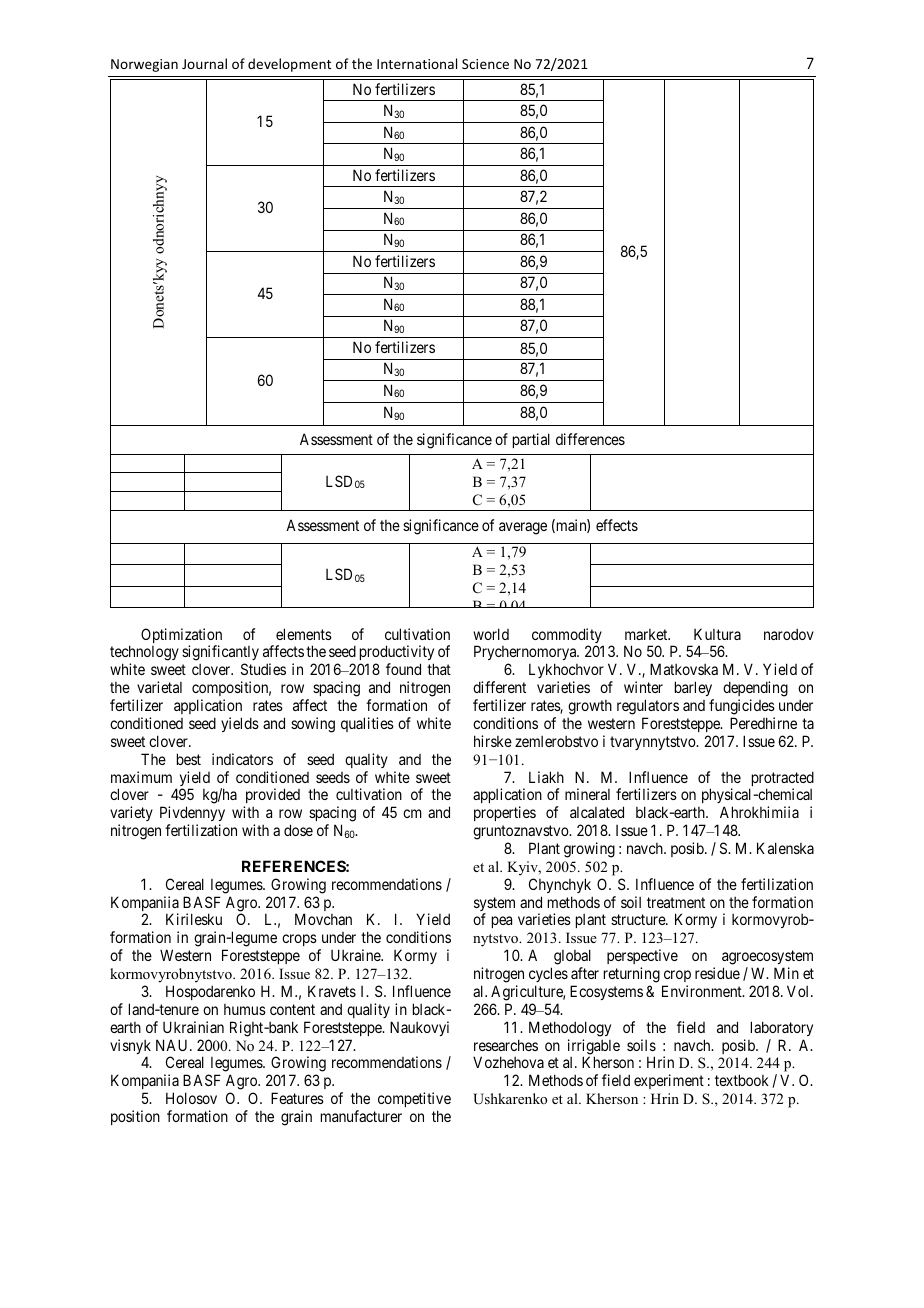 This screenshot has height=1308, width=924. Describe the element at coordinates (204, 63) in the screenshot. I see `Journal` at that location.
